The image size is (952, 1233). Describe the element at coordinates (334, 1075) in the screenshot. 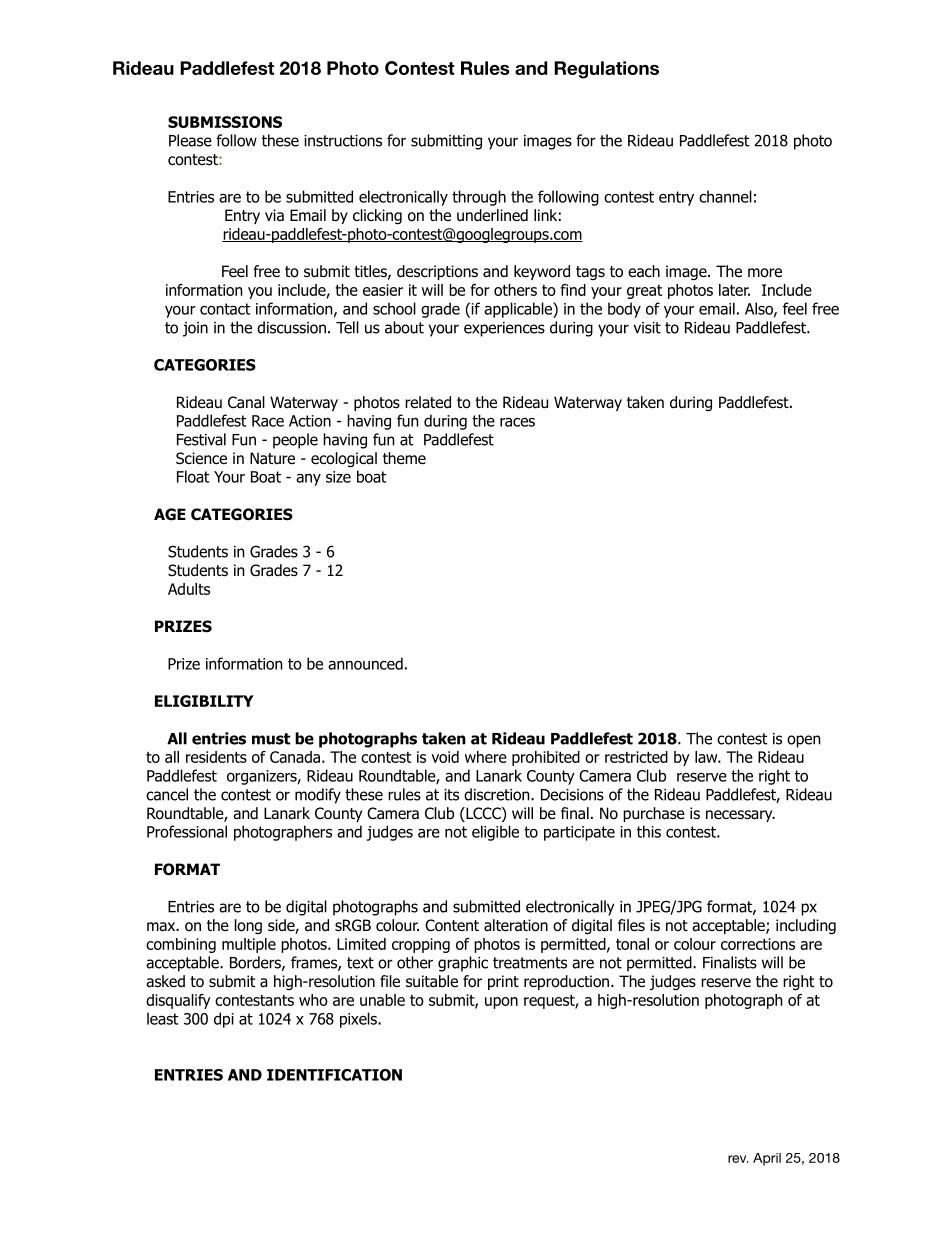

I see `IDENTIFICATION` at that location.
